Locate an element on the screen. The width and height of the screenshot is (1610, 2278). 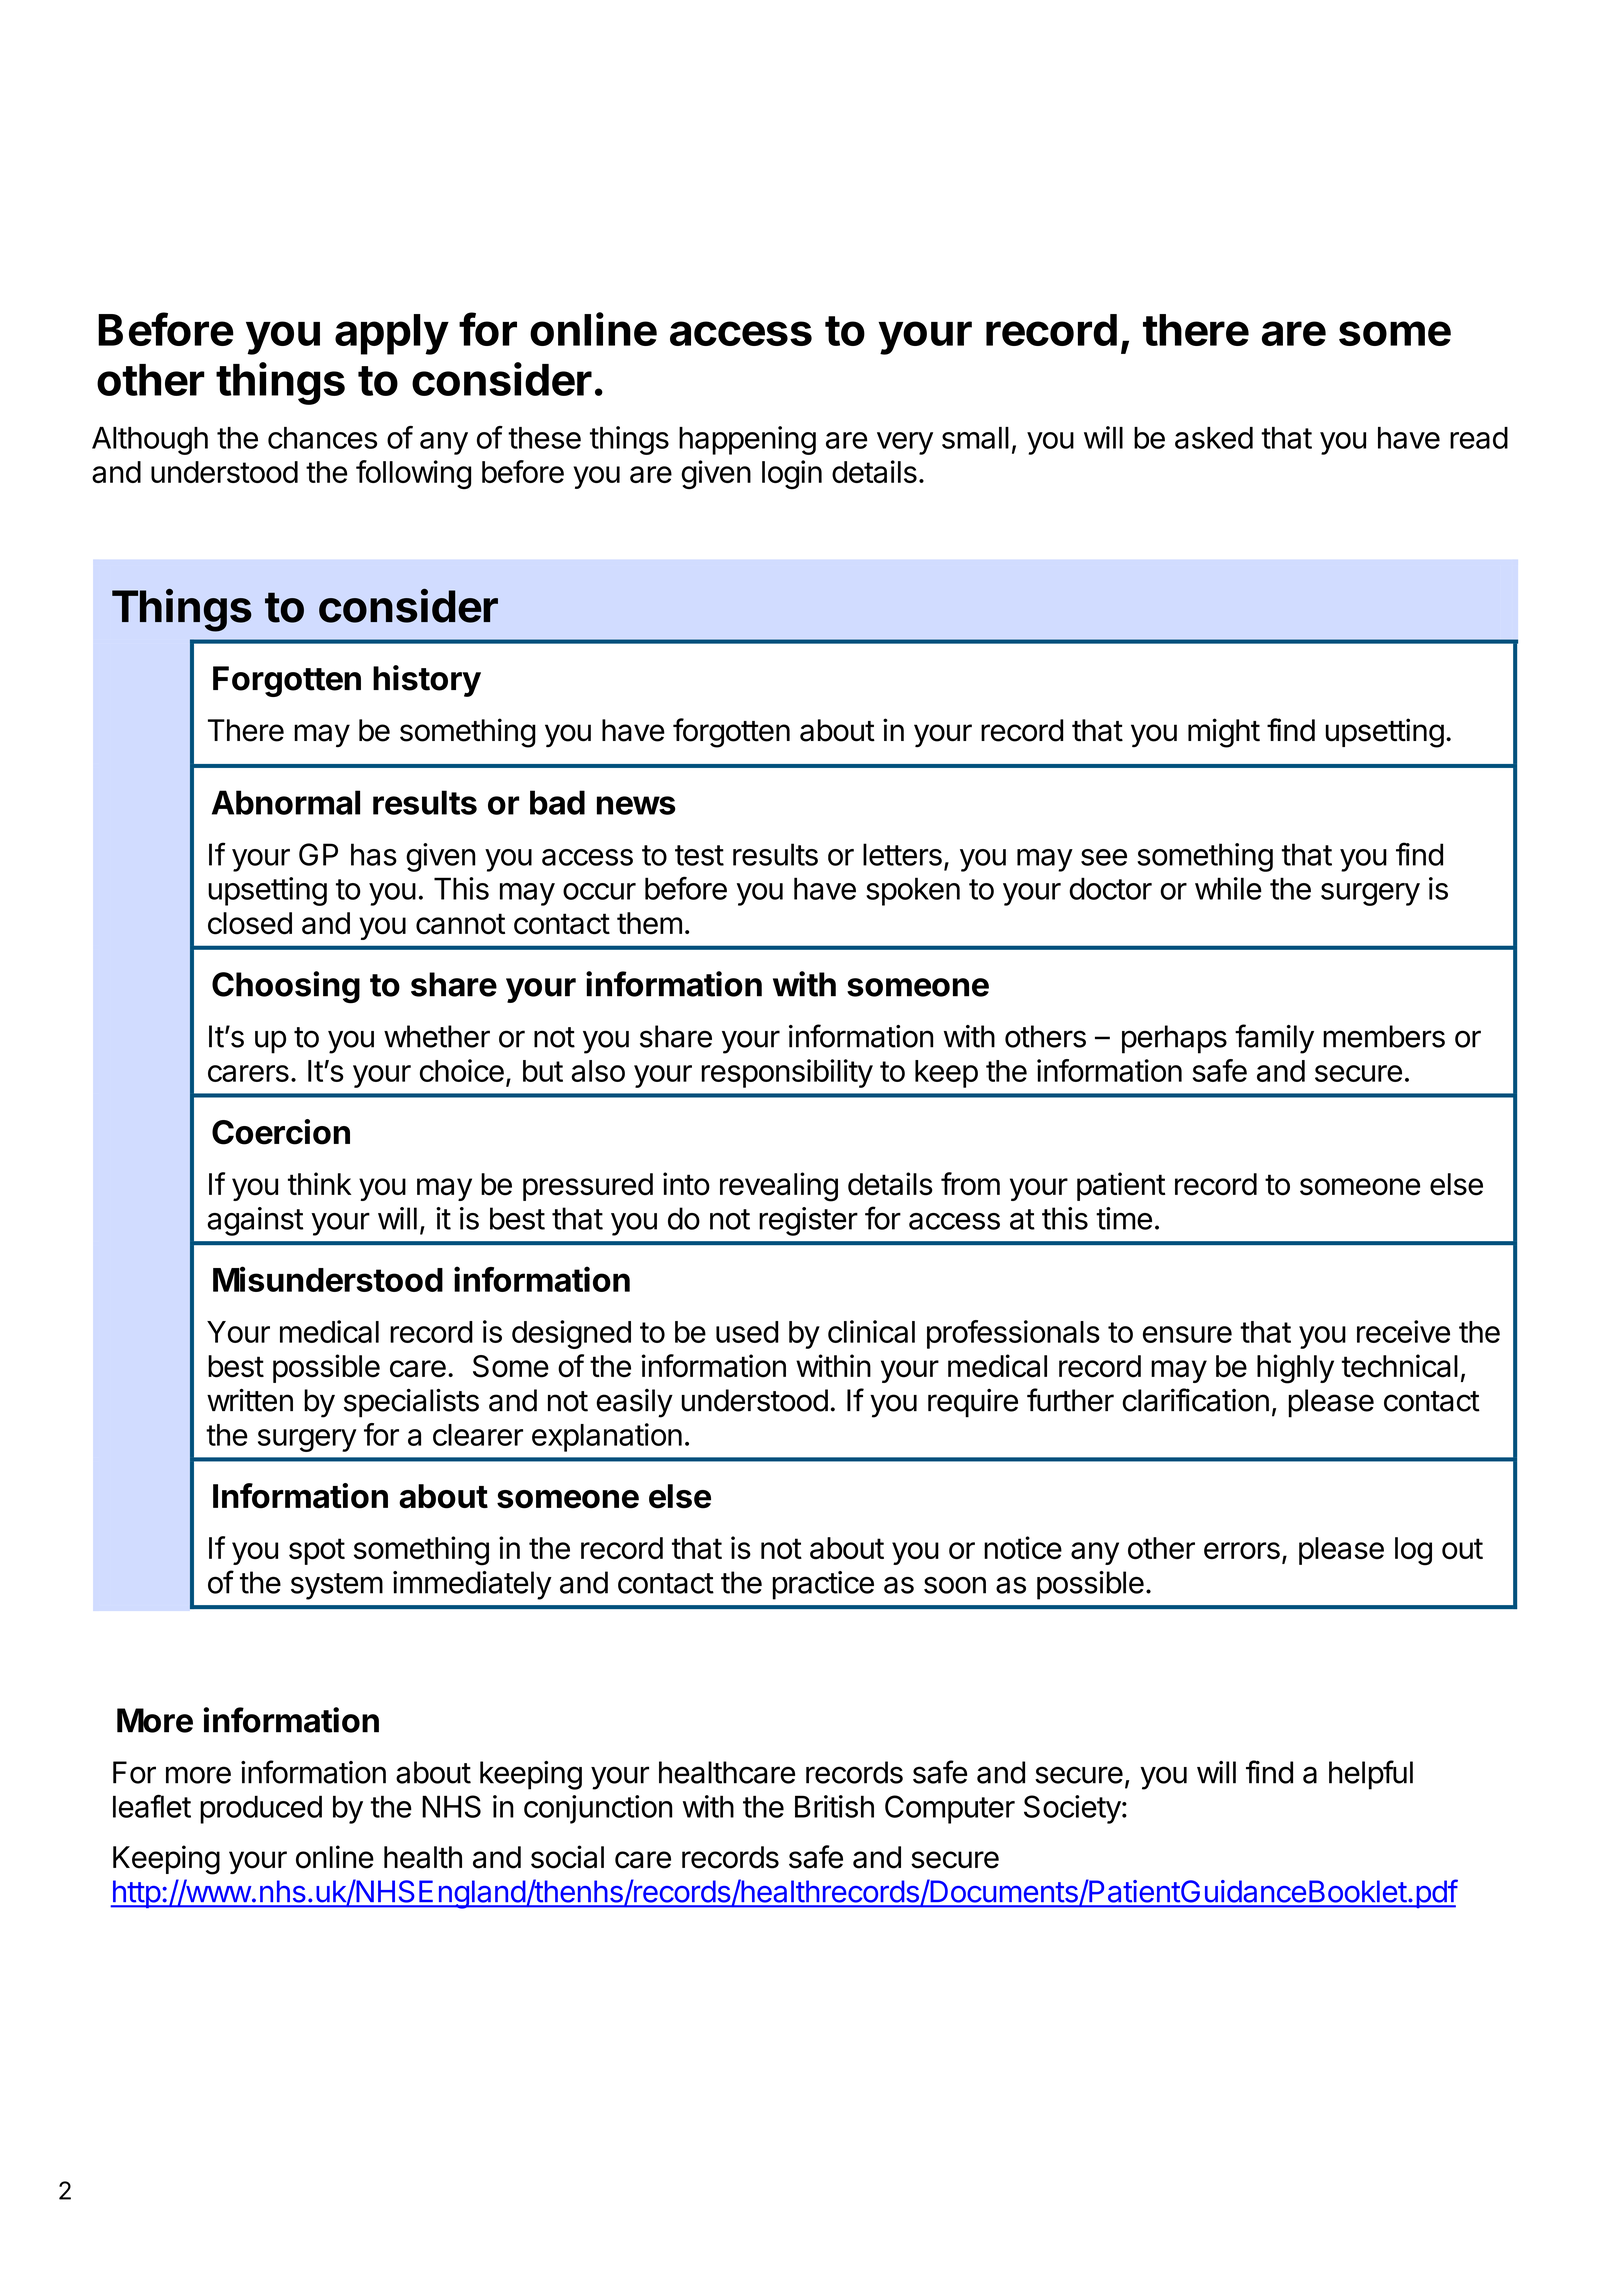
helpful is located at coordinates (1371, 1775).
